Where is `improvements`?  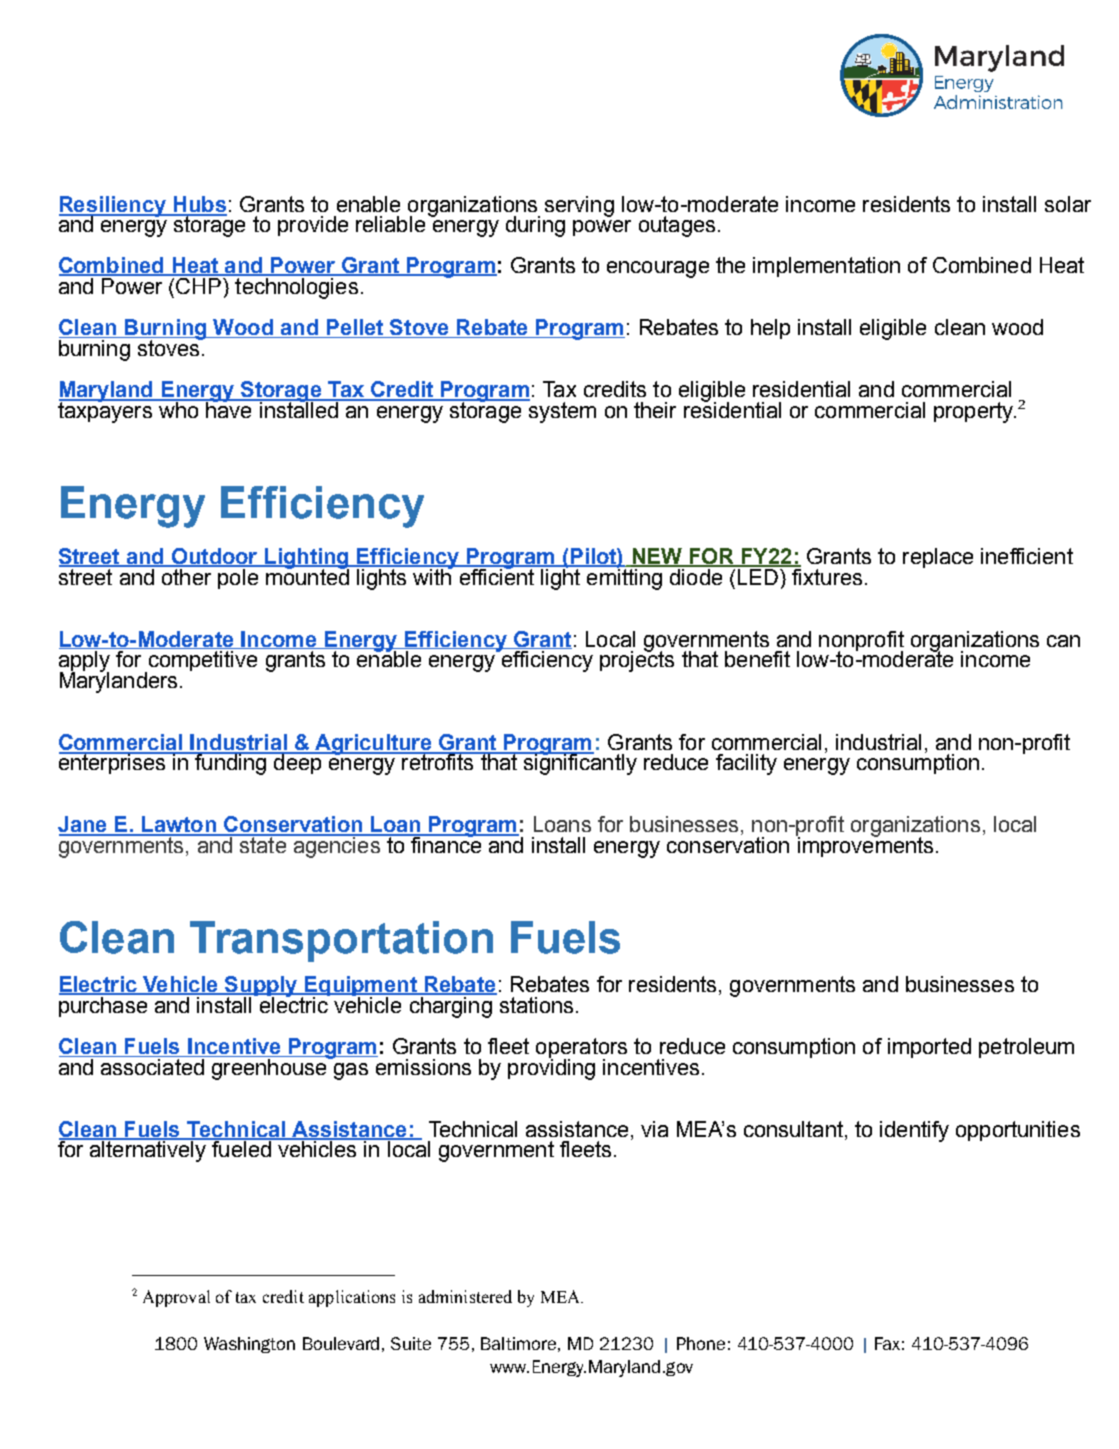 improvements is located at coordinates (864, 845).
